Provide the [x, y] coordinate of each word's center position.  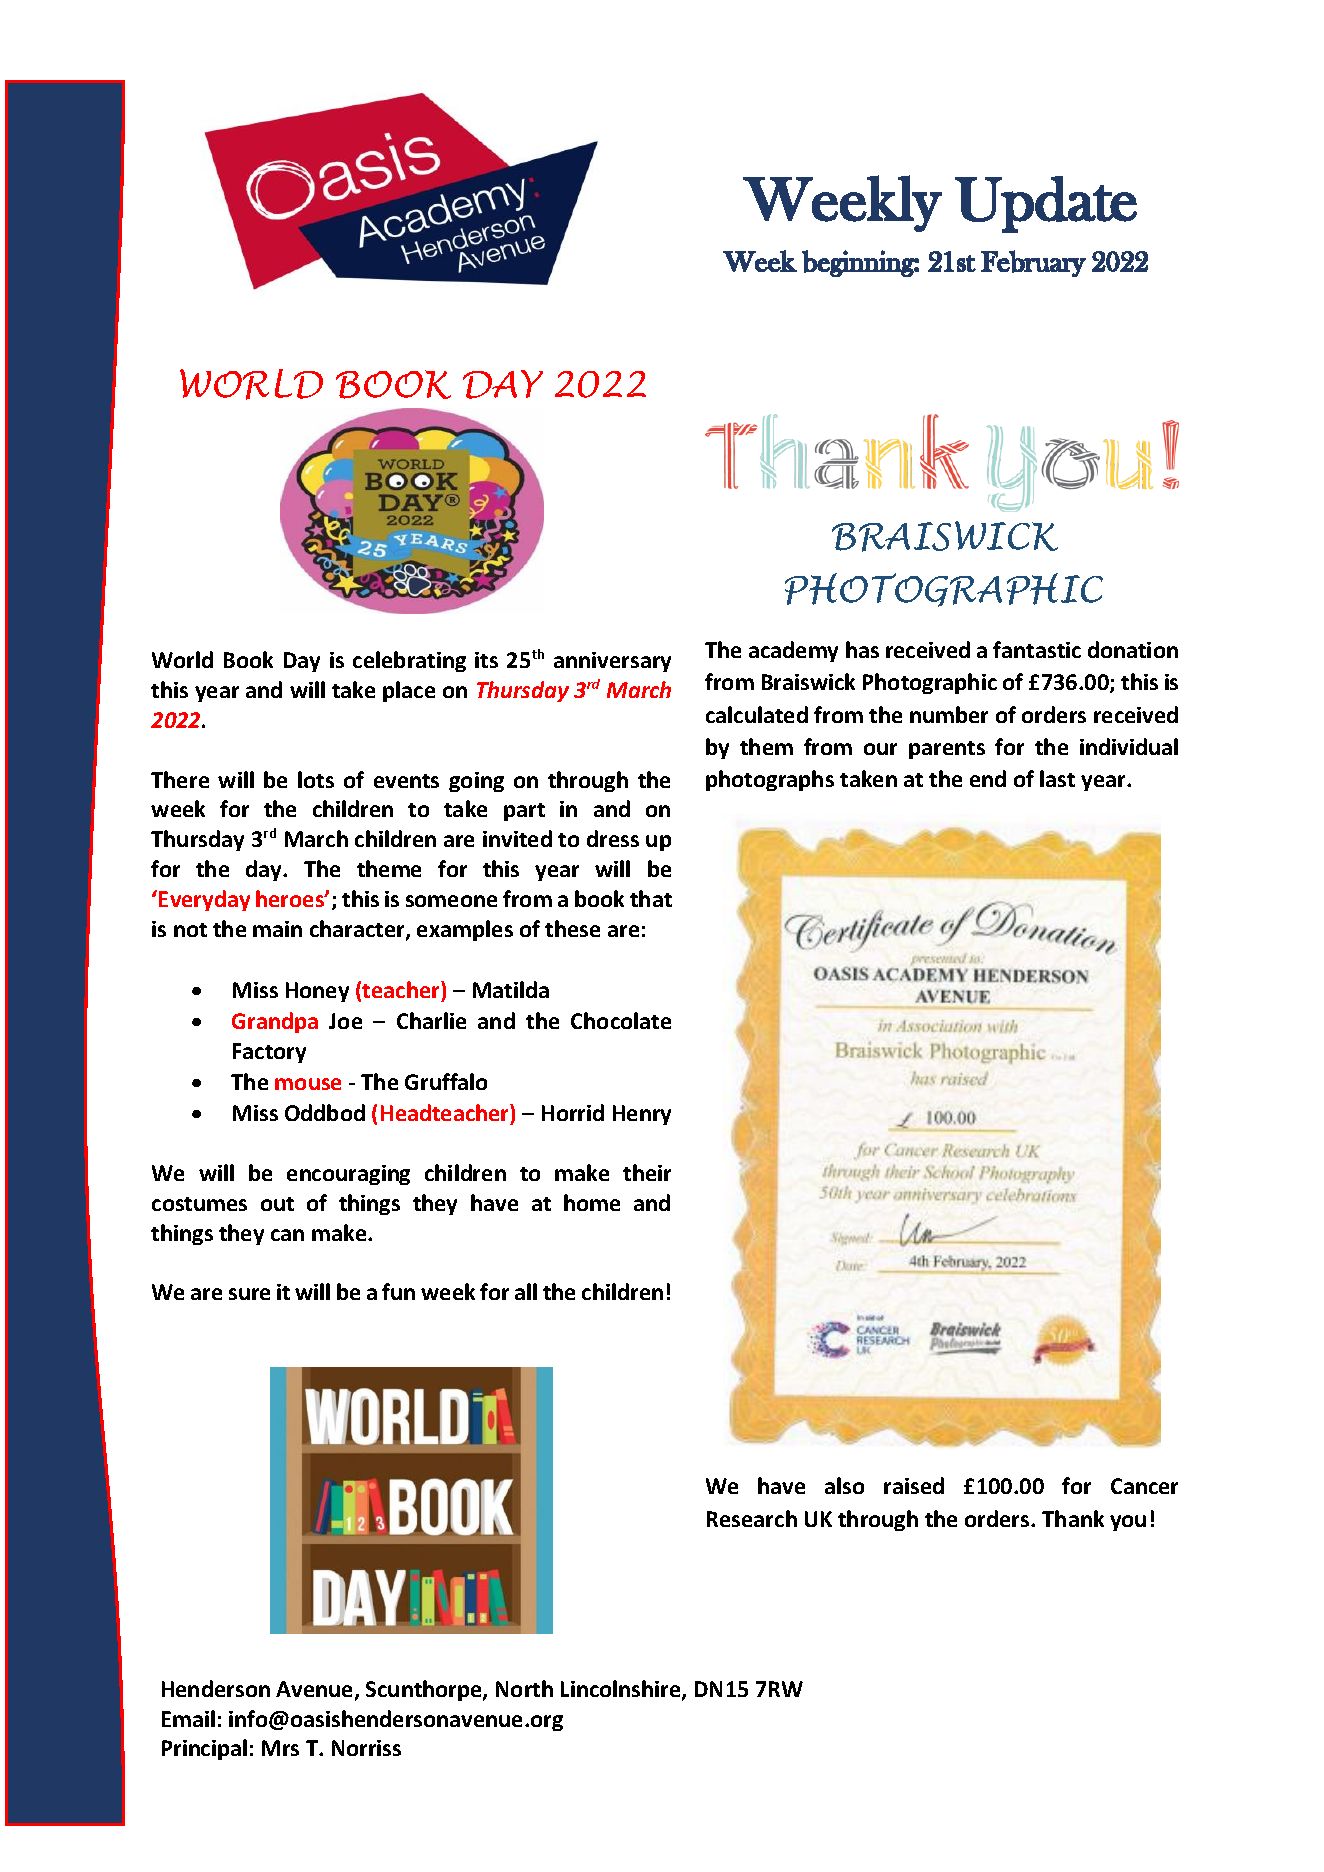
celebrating [409, 661]
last [1057, 778]
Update [1046, 204]
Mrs [280, 1748]
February [1033, 263]
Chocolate [621, 1020]
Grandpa [275, 1022]
